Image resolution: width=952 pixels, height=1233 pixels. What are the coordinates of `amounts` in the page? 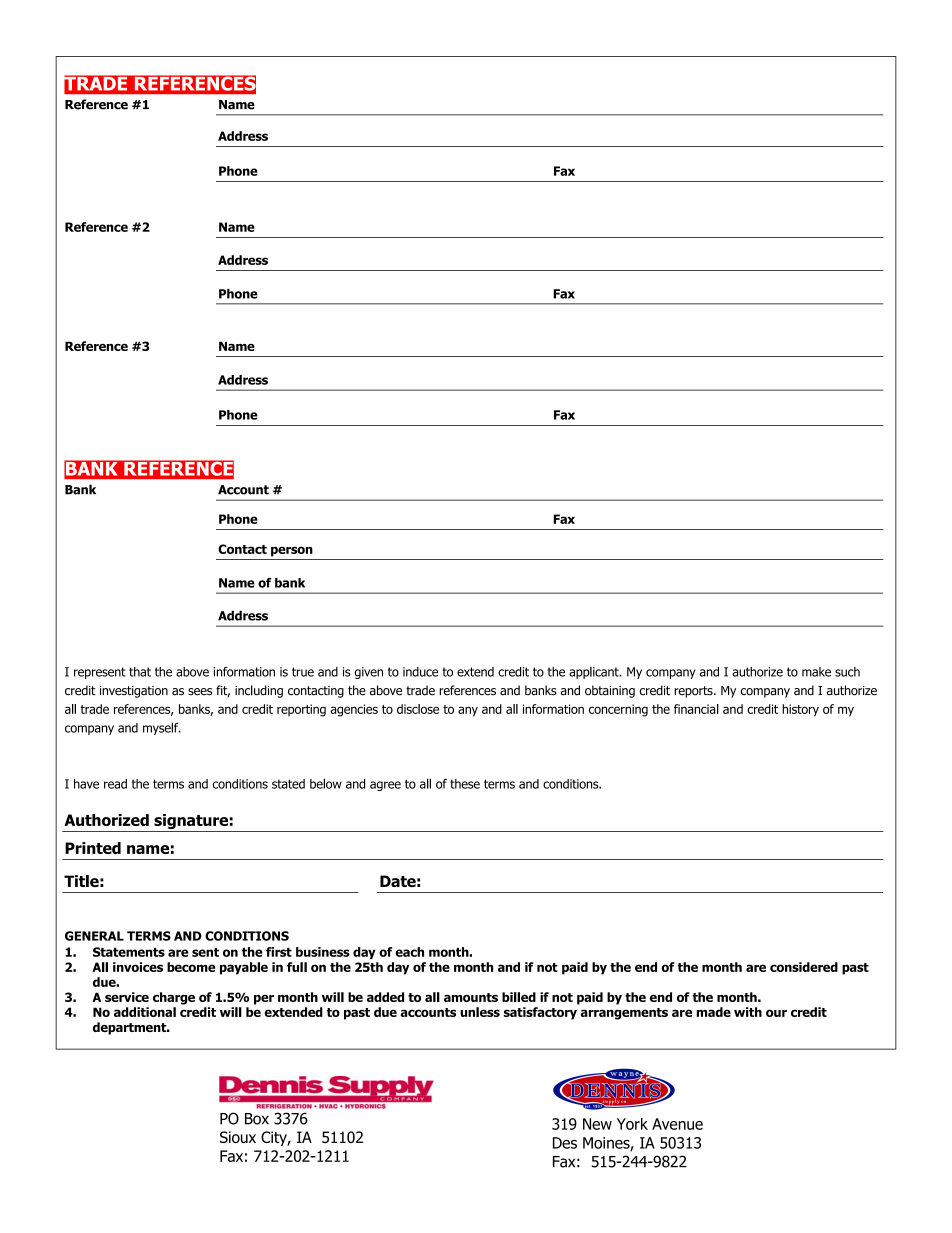 It's located at (471, 997).
